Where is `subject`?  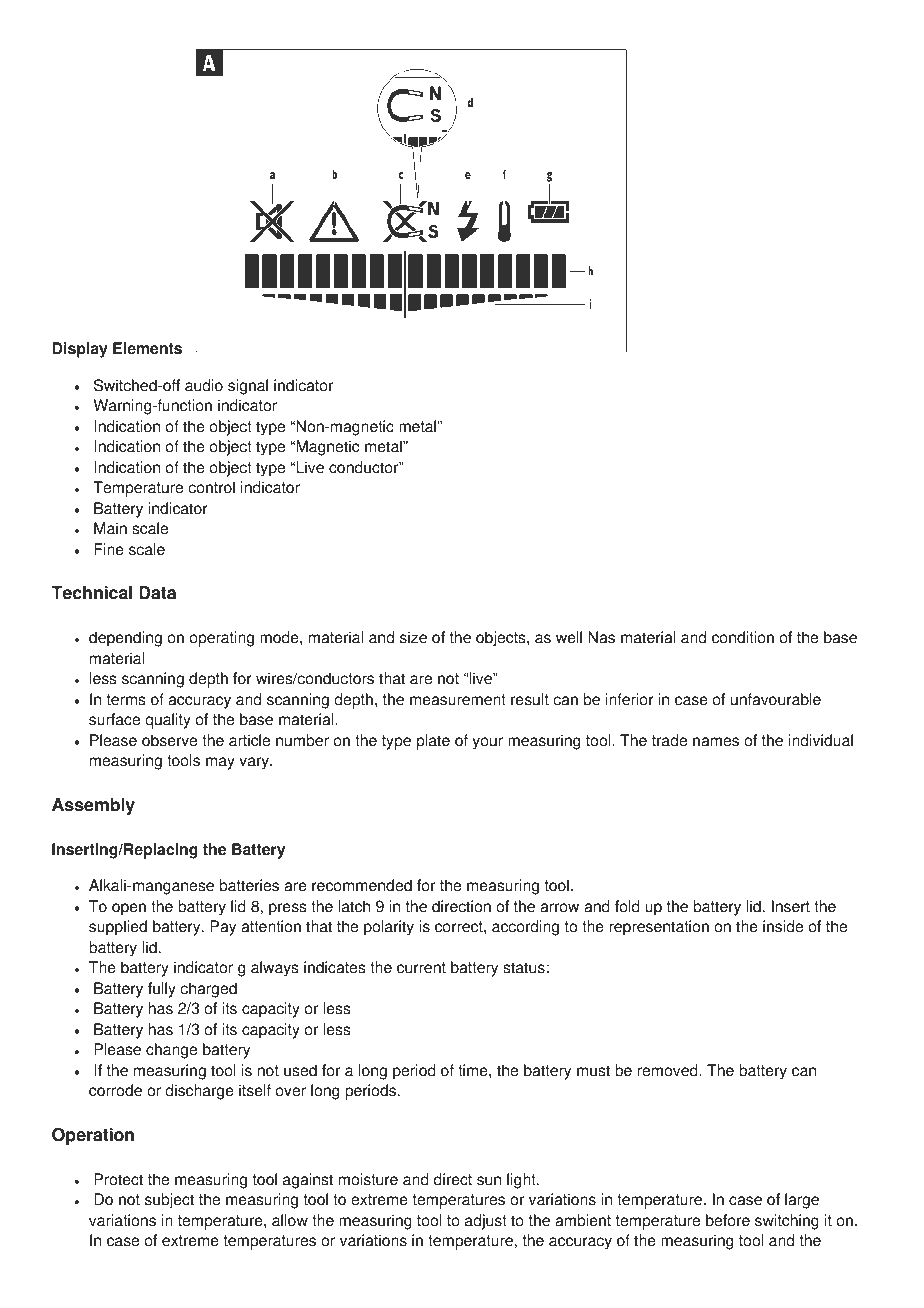 subject is located at coordinates (169, 1201).
